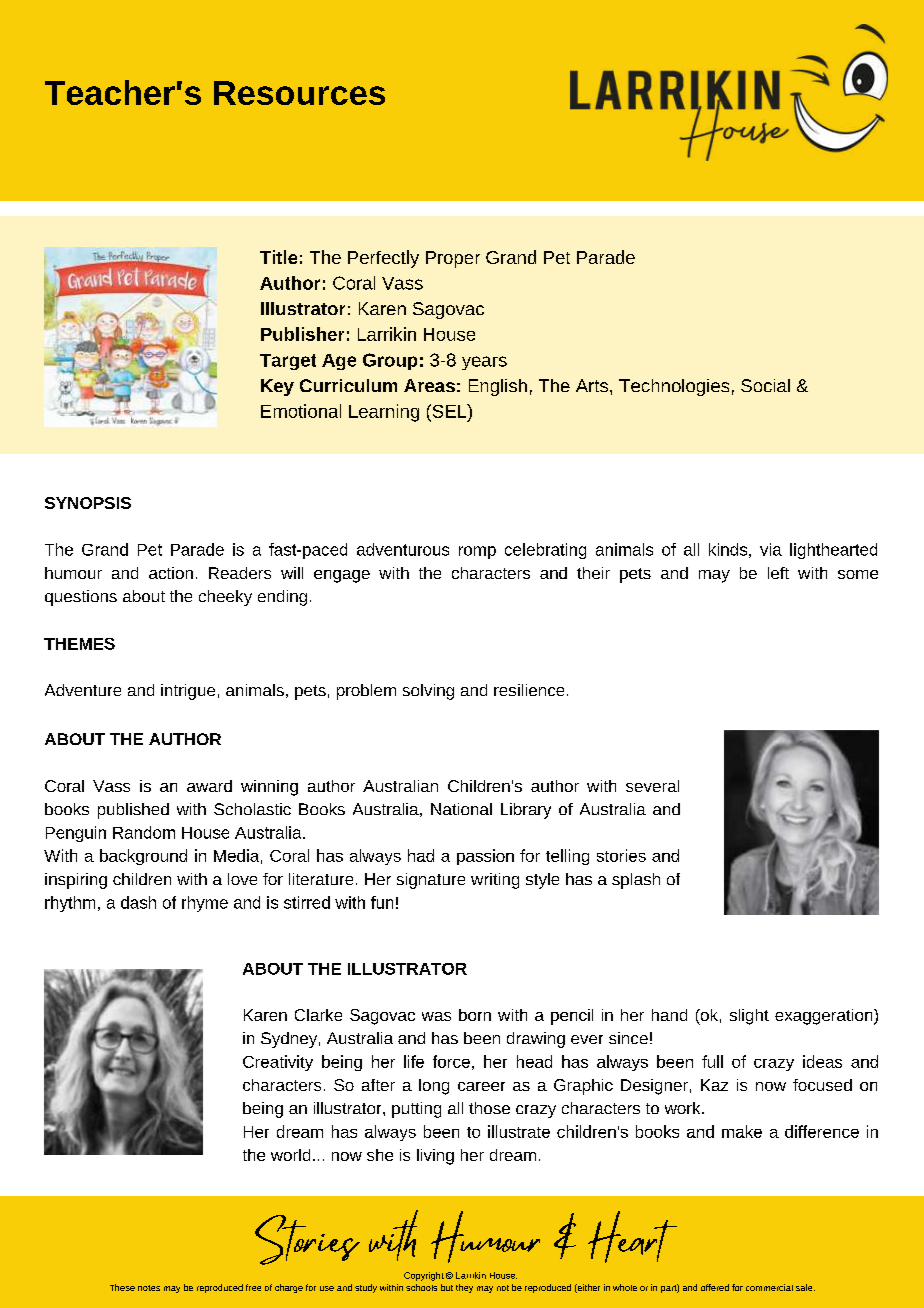 This page has height=1308, width=924. Describe the element at coordinates (453, 259) in the page. I see `Proper` at that location.
